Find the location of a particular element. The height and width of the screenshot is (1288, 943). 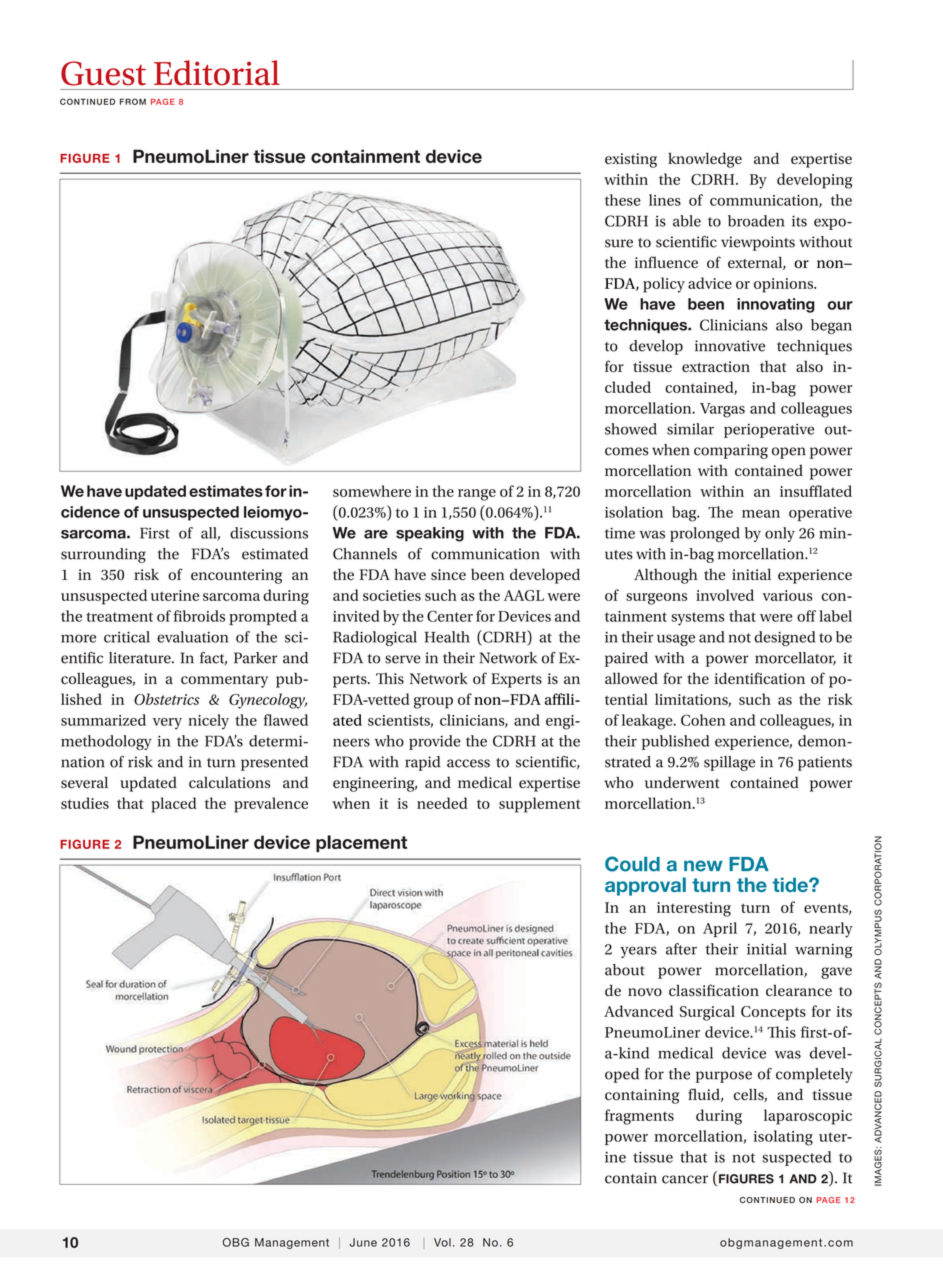

evaluation is located at coordinates (192, 637).
